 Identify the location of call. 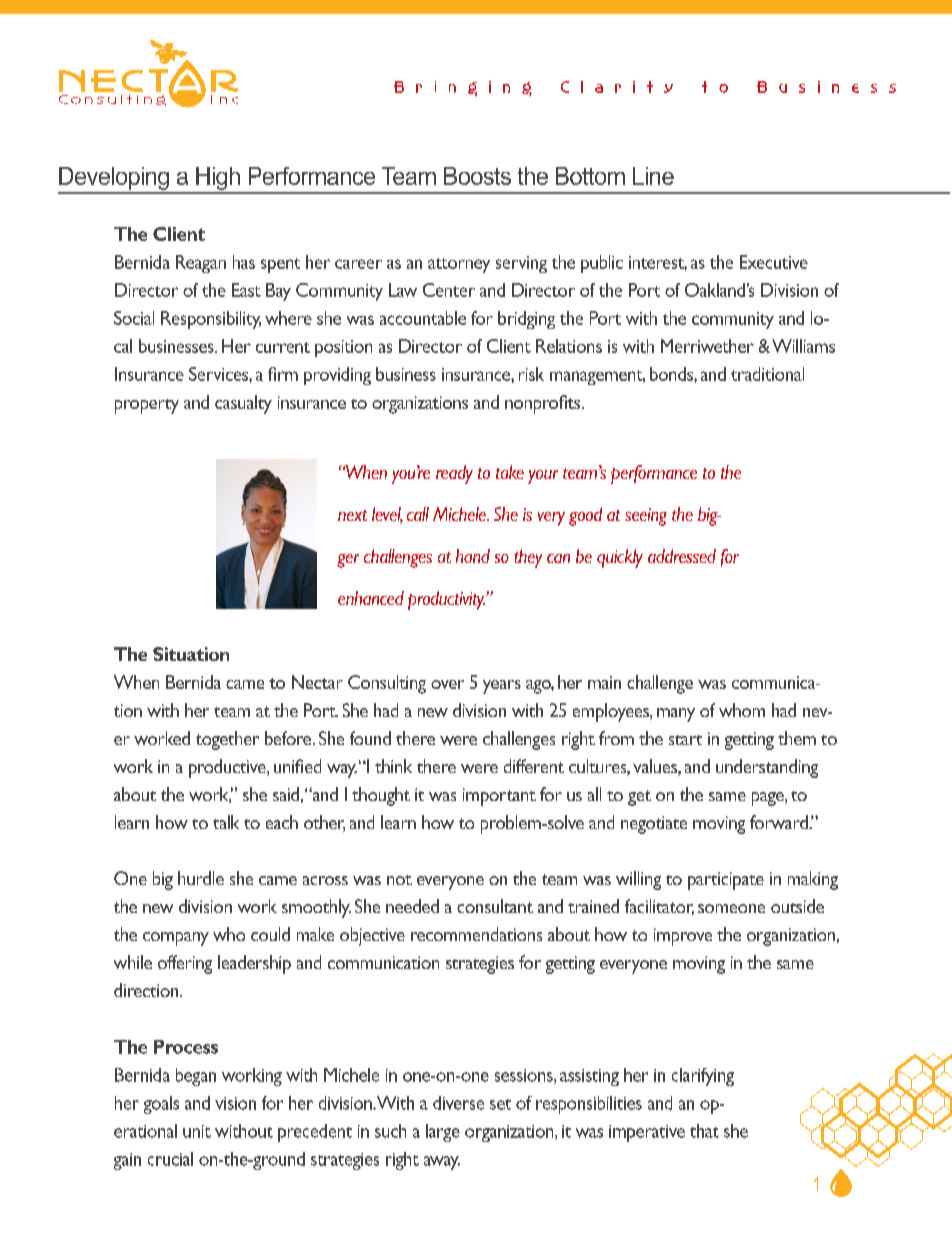
(418, 514).
